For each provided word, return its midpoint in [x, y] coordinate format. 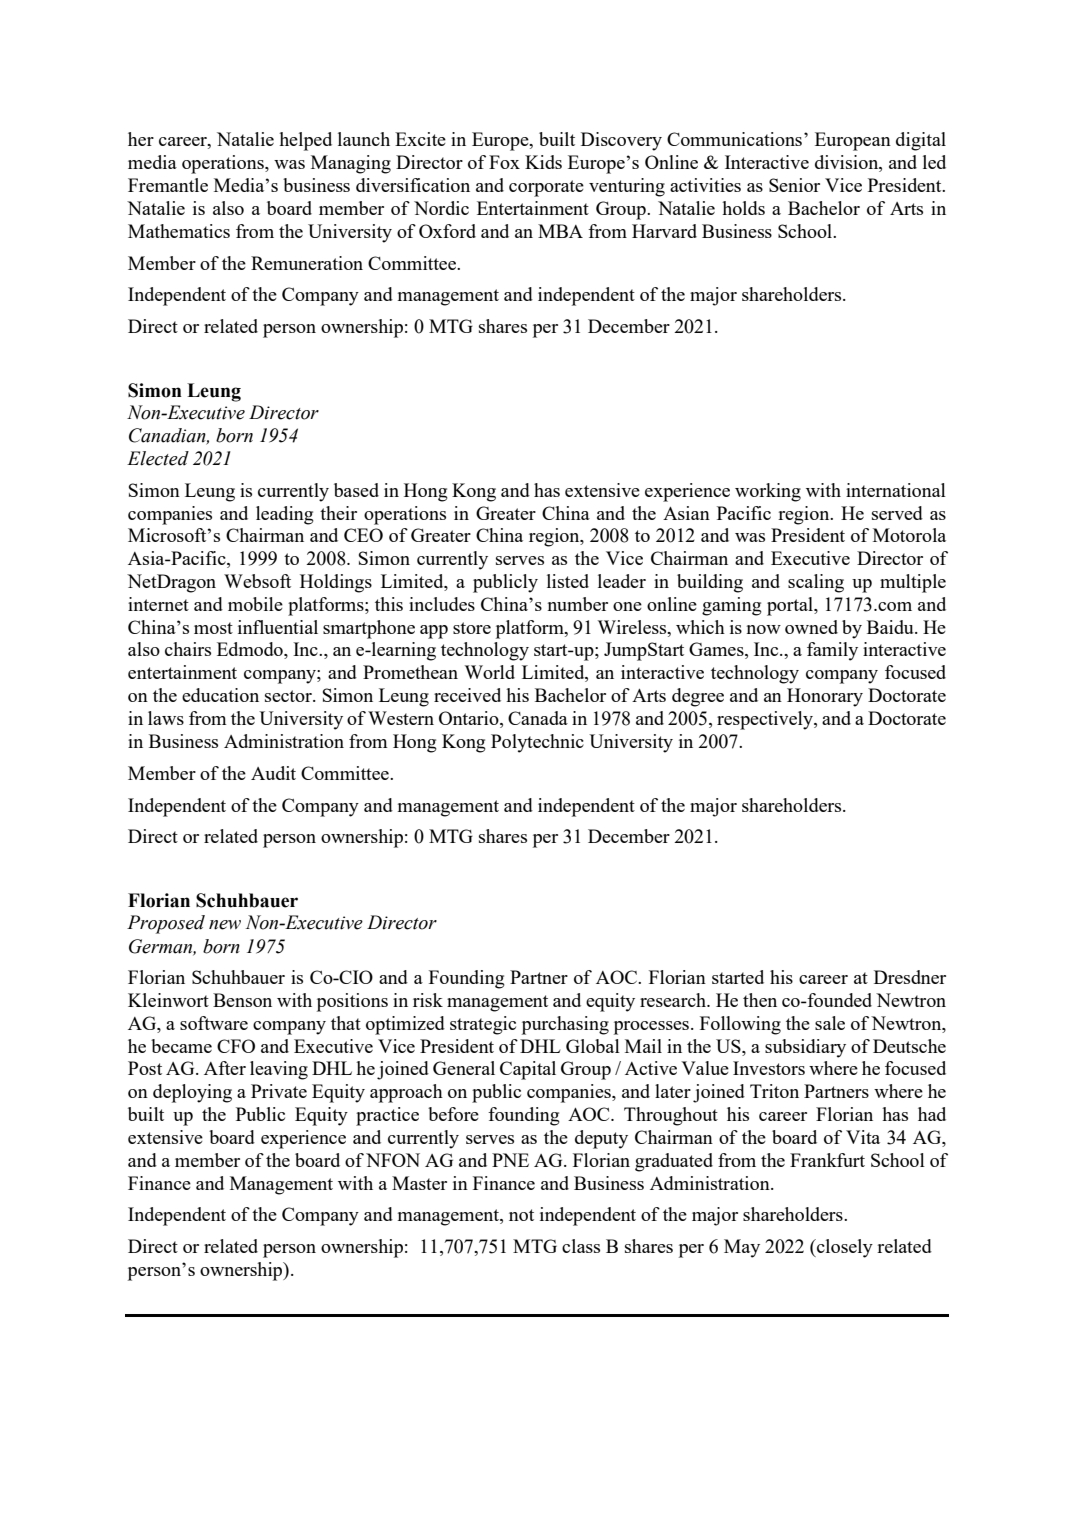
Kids [543, 162]
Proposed [166, 924]
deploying [192, 1093]
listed [568, 581]
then [760, 1000]
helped [305, 141]
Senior [794, 185]
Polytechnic [537, 743]
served [897, 513]
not [521, 1215]
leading [285, 515]
